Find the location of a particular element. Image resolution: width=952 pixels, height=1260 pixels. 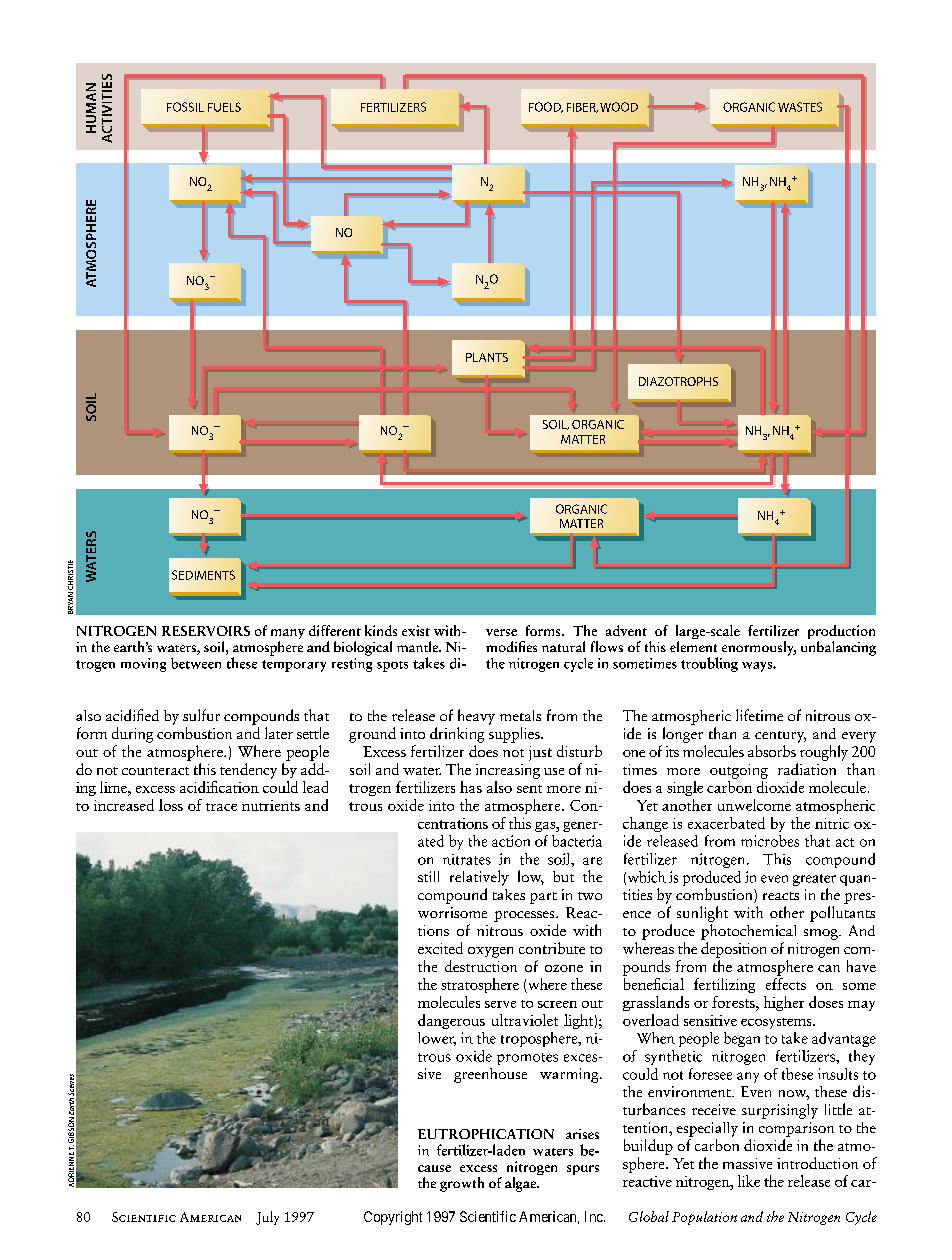

WASTES is located at coordinates (800, 107).
